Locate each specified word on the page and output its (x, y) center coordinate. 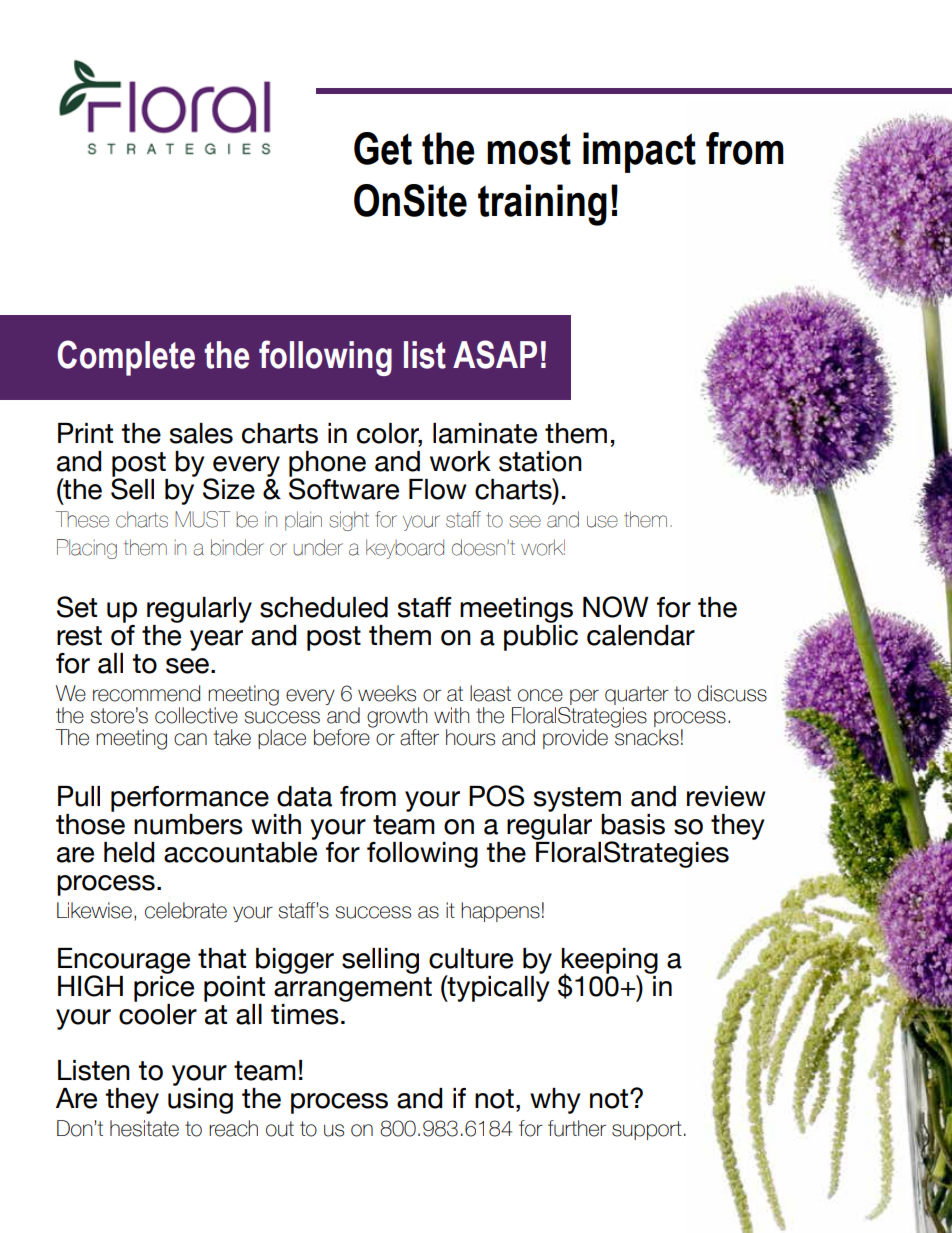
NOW (616, 607)
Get (383, 148)
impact (639, 152)
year (216, 640)
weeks (387, 693)
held (129, 852)
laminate (485, 433)
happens (500, 912)
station (540, 461)
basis (633, 824)
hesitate (144, 1128)
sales (201, 433)
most (529, 149)
